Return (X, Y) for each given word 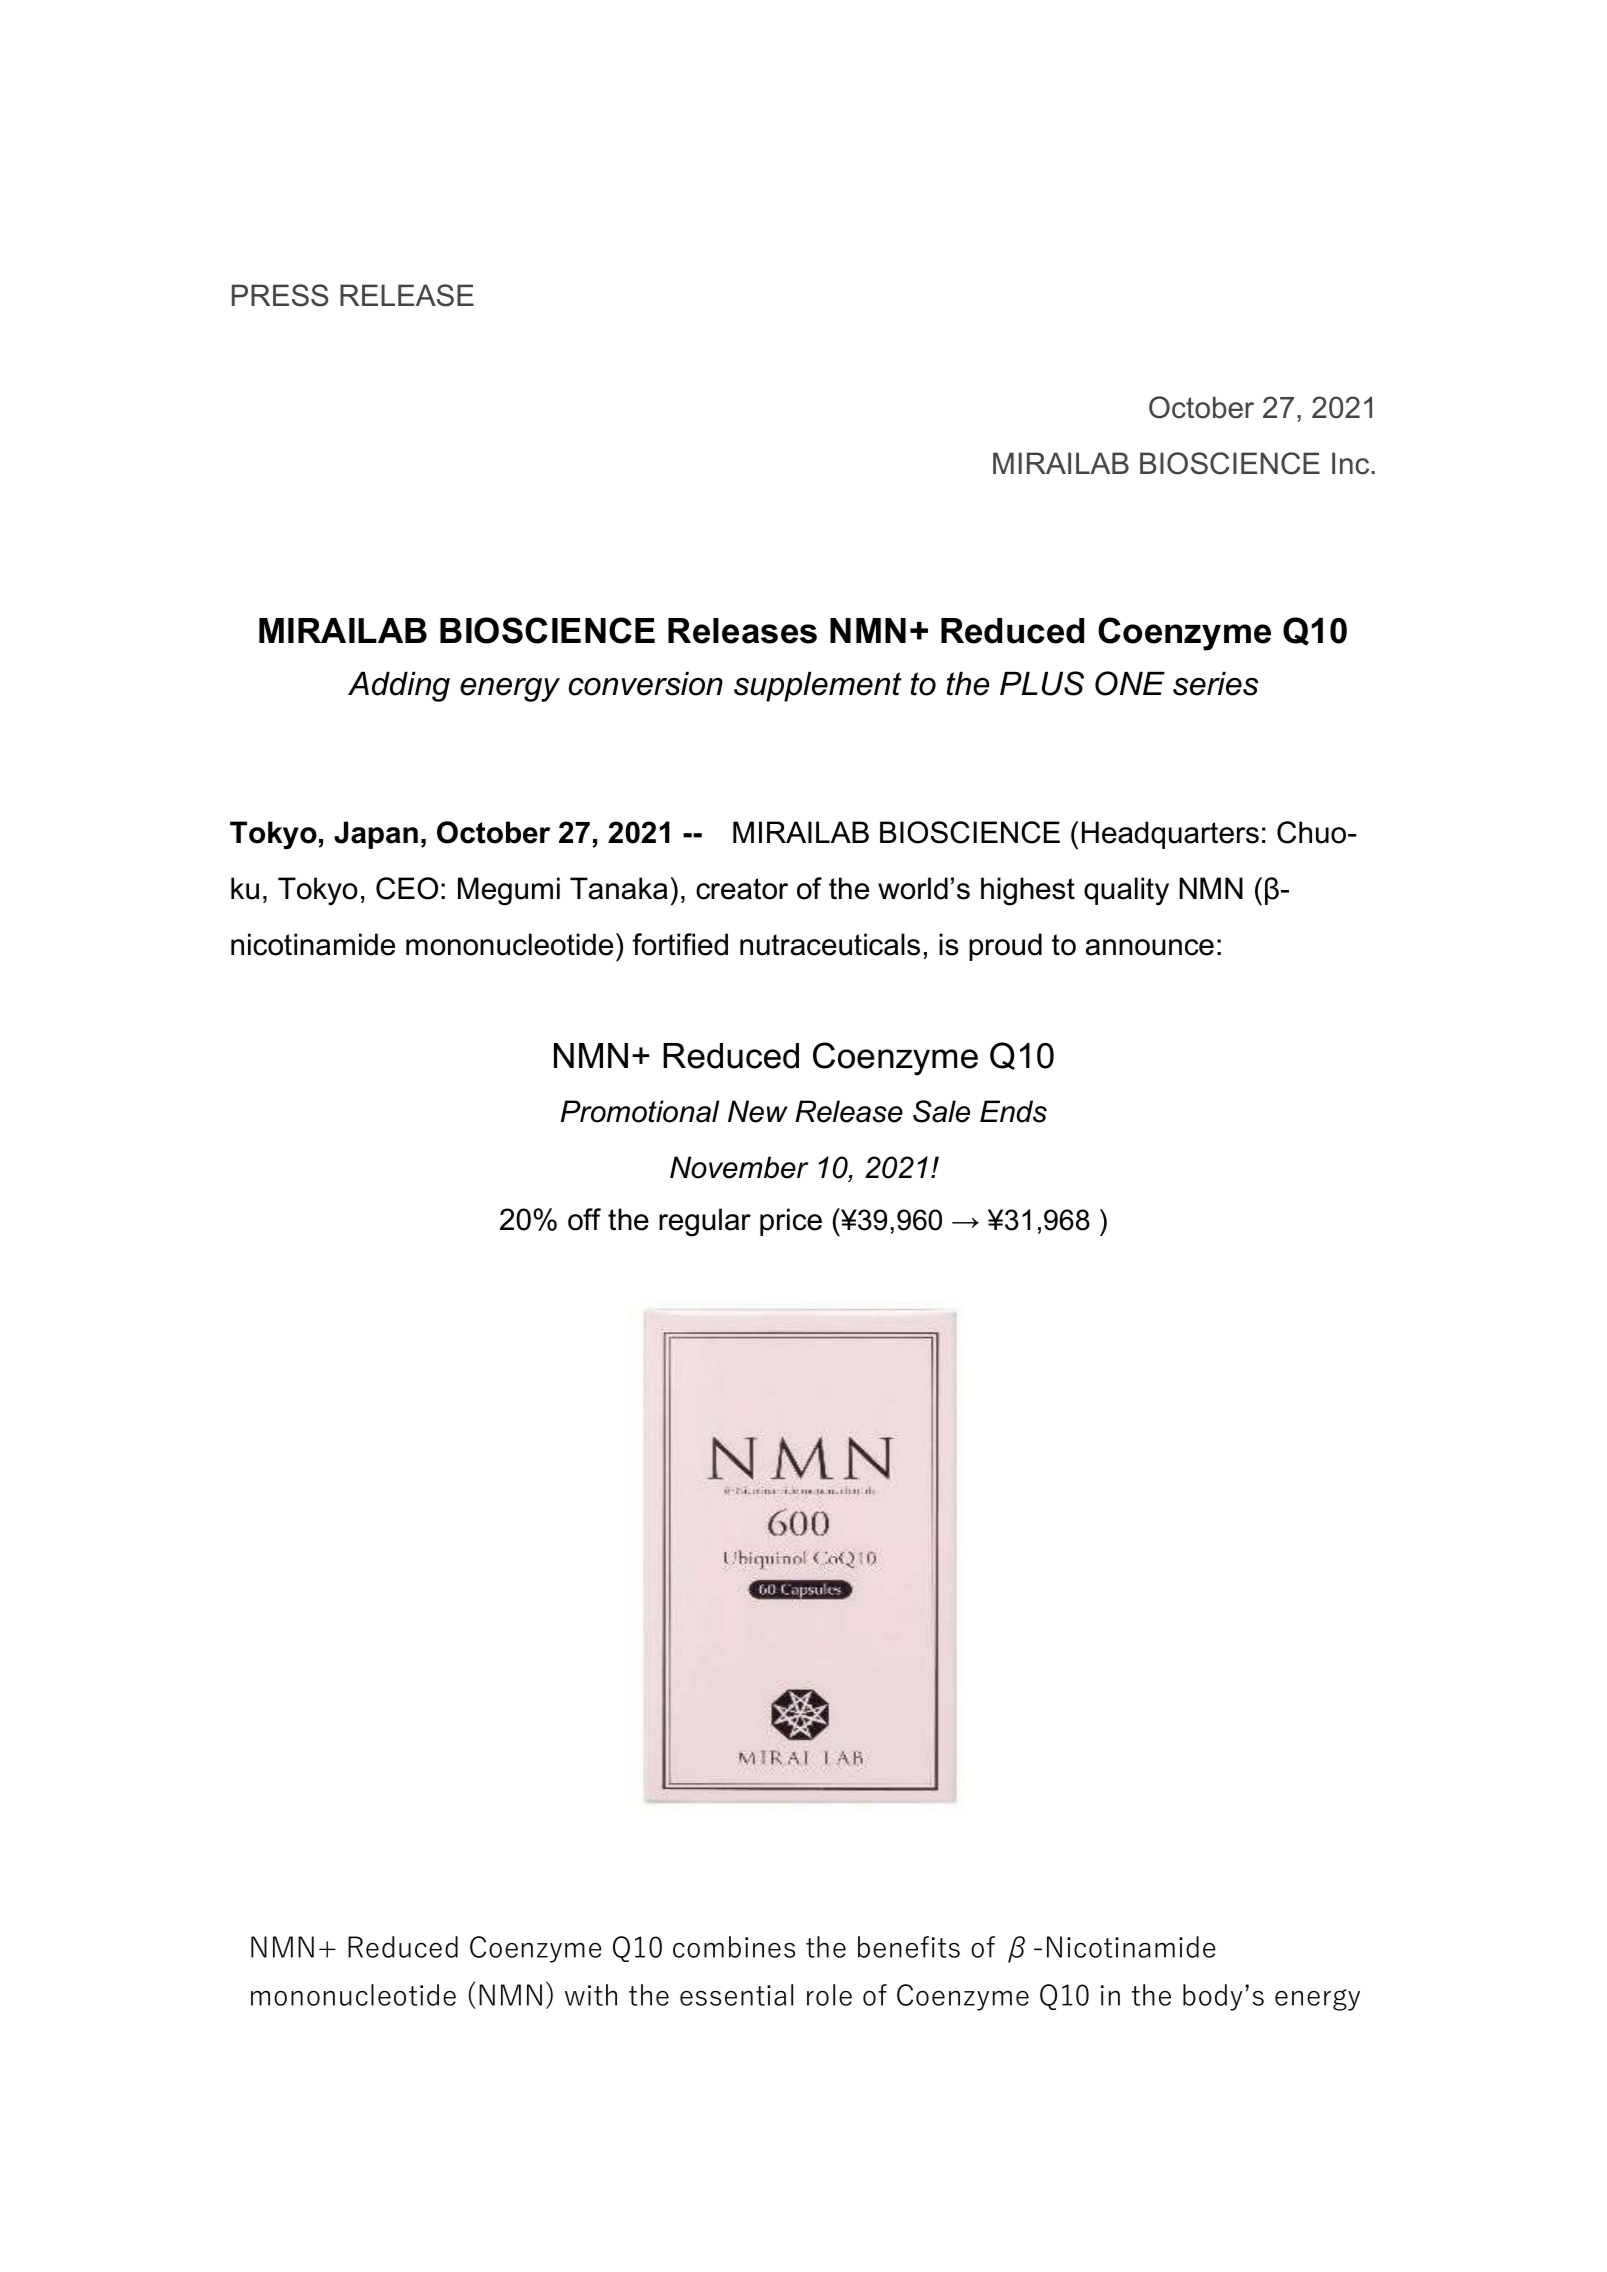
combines (734, 1947)
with (591, 1995)
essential (736, 1995)
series (1215, 684)
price (791, 1222)
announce (1150, 947)
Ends (1013, 1111)
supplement (818, 687)
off (584, 1219)
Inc (1352, 463)
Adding (399, 687)
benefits (909, 1947)
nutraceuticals (830, 944)
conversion (646, 684)
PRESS (280, 295)
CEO (407, 888)
